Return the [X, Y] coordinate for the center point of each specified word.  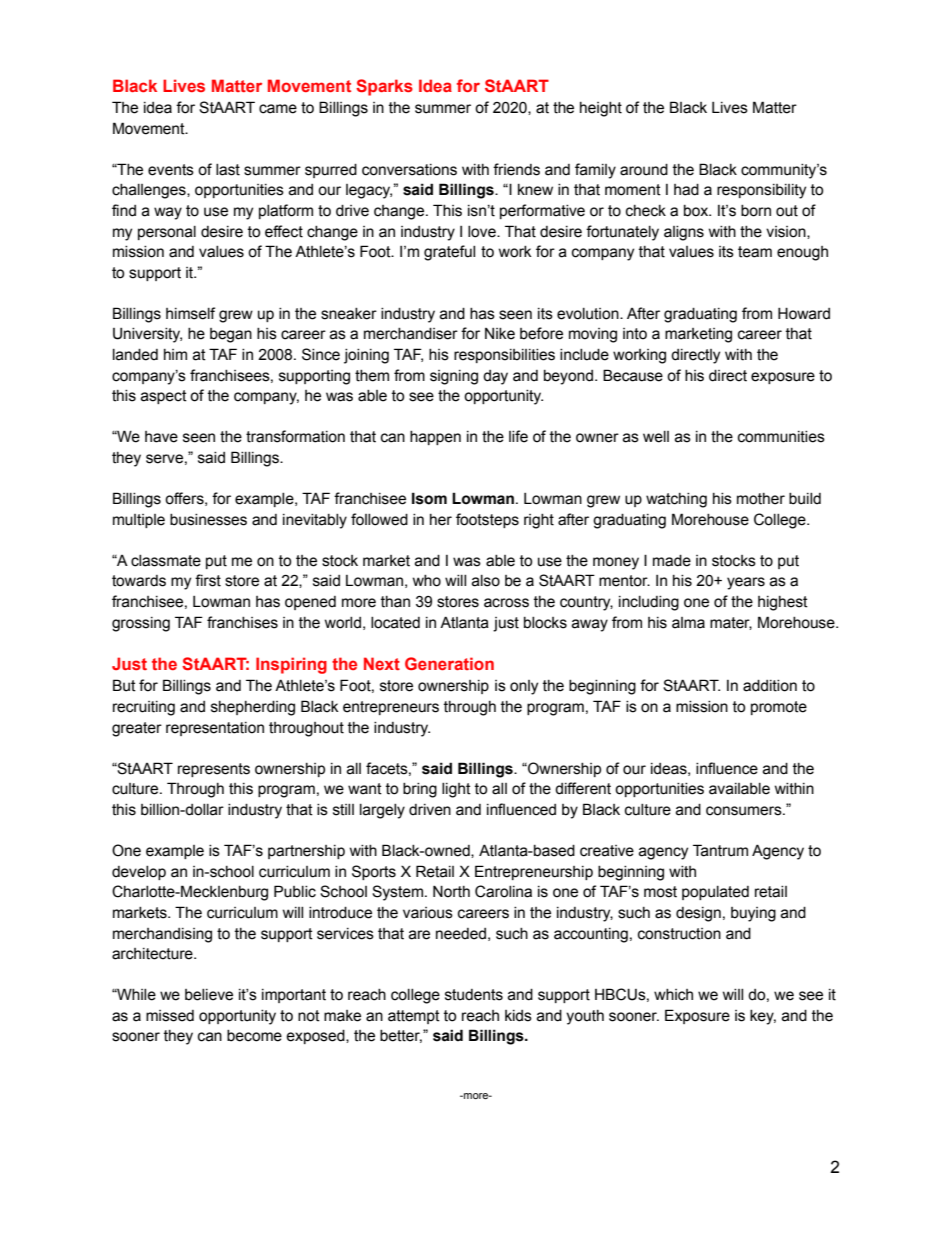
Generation [449, 663]
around [644, 170]
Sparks [384, 87]
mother [761, 499]
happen [435, 438]
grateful [449, 253]
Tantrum [720, 850]
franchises [242, 622]
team [755, 252]
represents [214, 770]
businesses [208, 520]
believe [209, 995]
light [456, 790]
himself [190, 313]
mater [731, 623]
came [278, 109]
